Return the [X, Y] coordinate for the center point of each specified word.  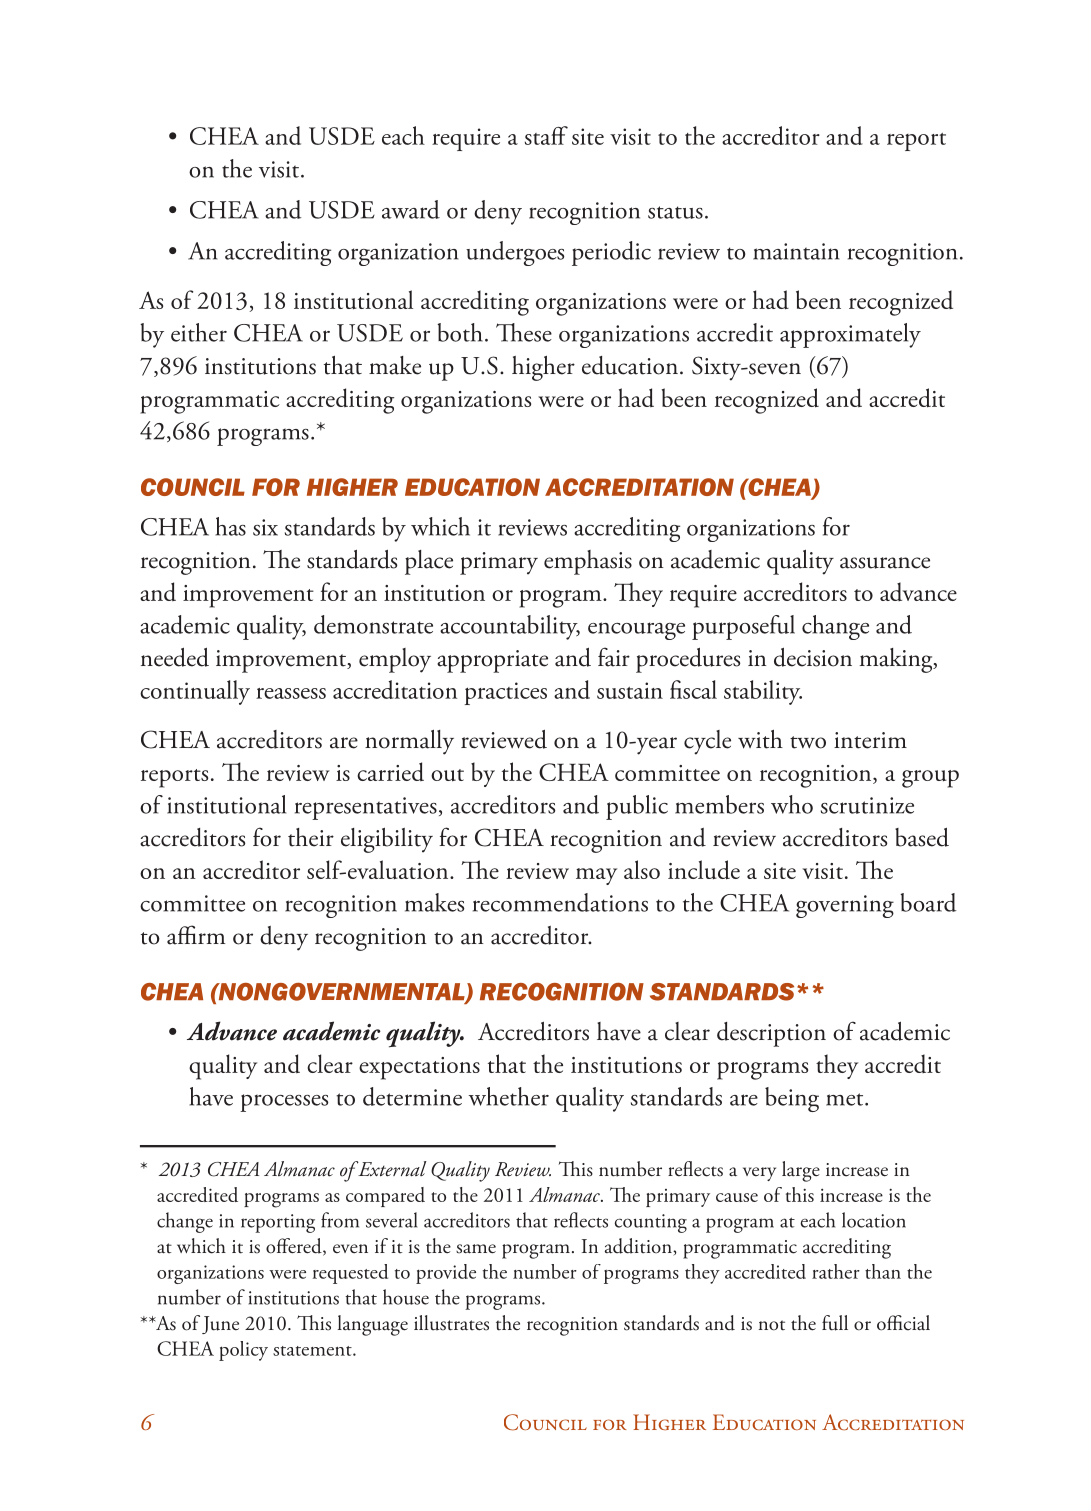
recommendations [560, 902]
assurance [885, 563]
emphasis [588, 562]
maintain [796, 251]
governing [845, 906]
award [411, 209]
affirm [196, 935]
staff [546, 135]
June [220, 1325]
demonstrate [373, 624]
